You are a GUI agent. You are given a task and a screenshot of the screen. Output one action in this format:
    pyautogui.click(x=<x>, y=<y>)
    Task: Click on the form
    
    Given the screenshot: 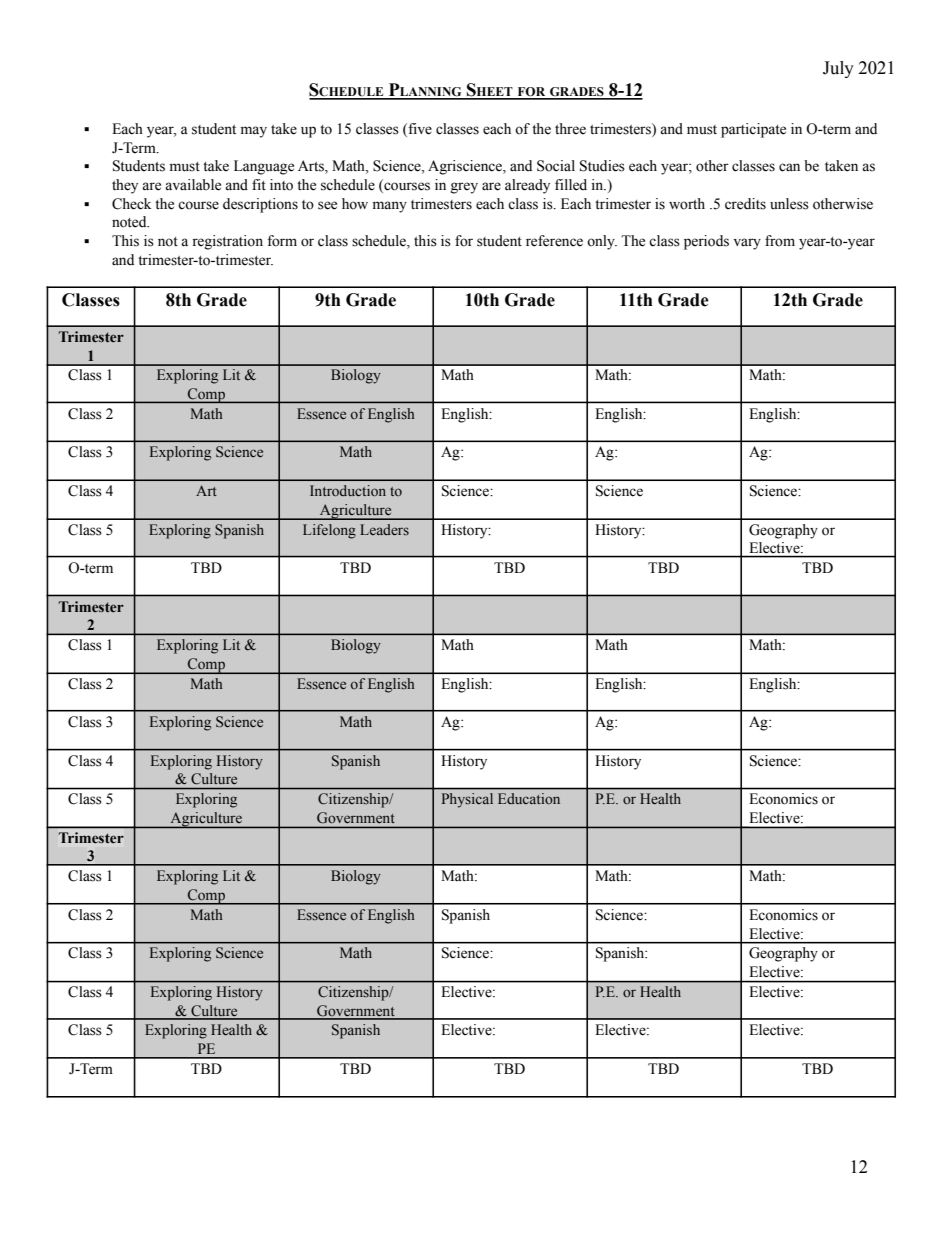 What is the action you would take?
    pyautogui.click(x=282, y=241)
